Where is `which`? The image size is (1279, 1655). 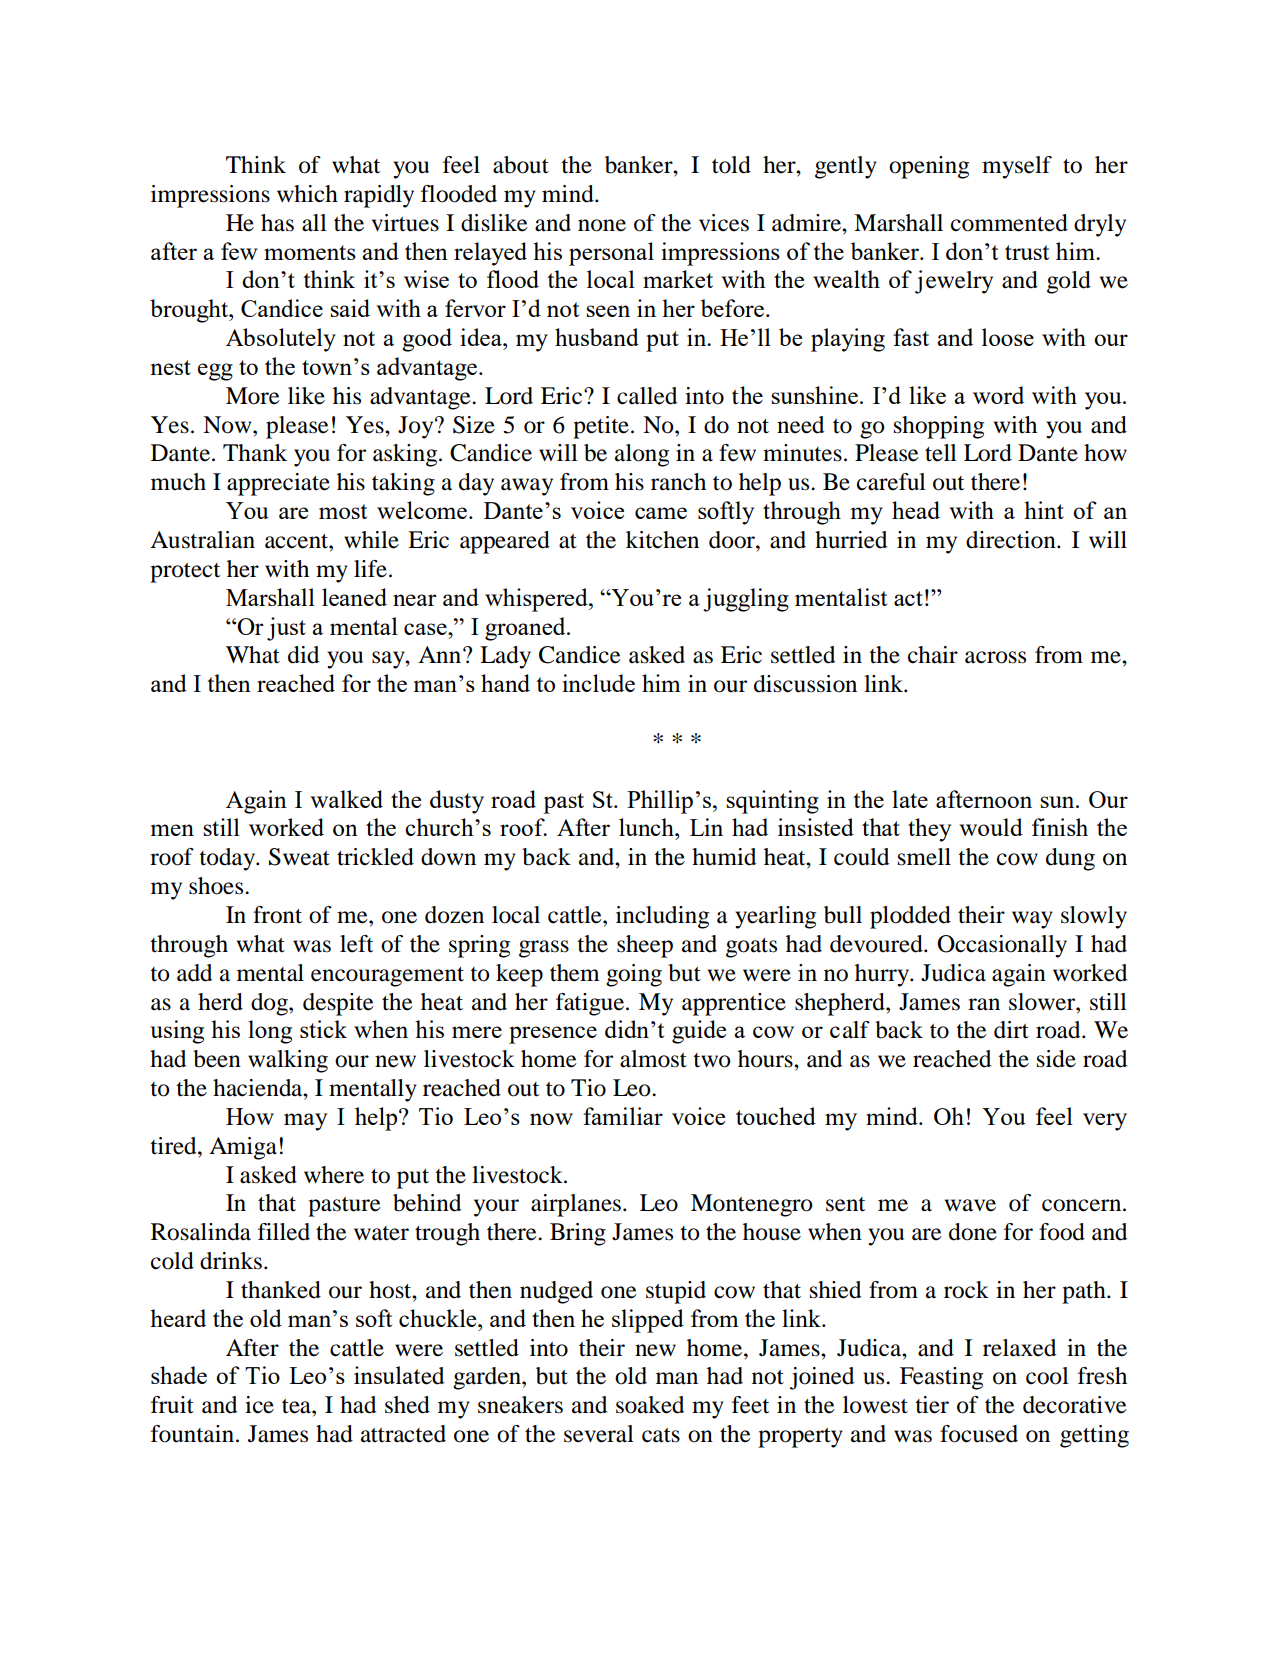
which is located at coordinates (307, 194).
